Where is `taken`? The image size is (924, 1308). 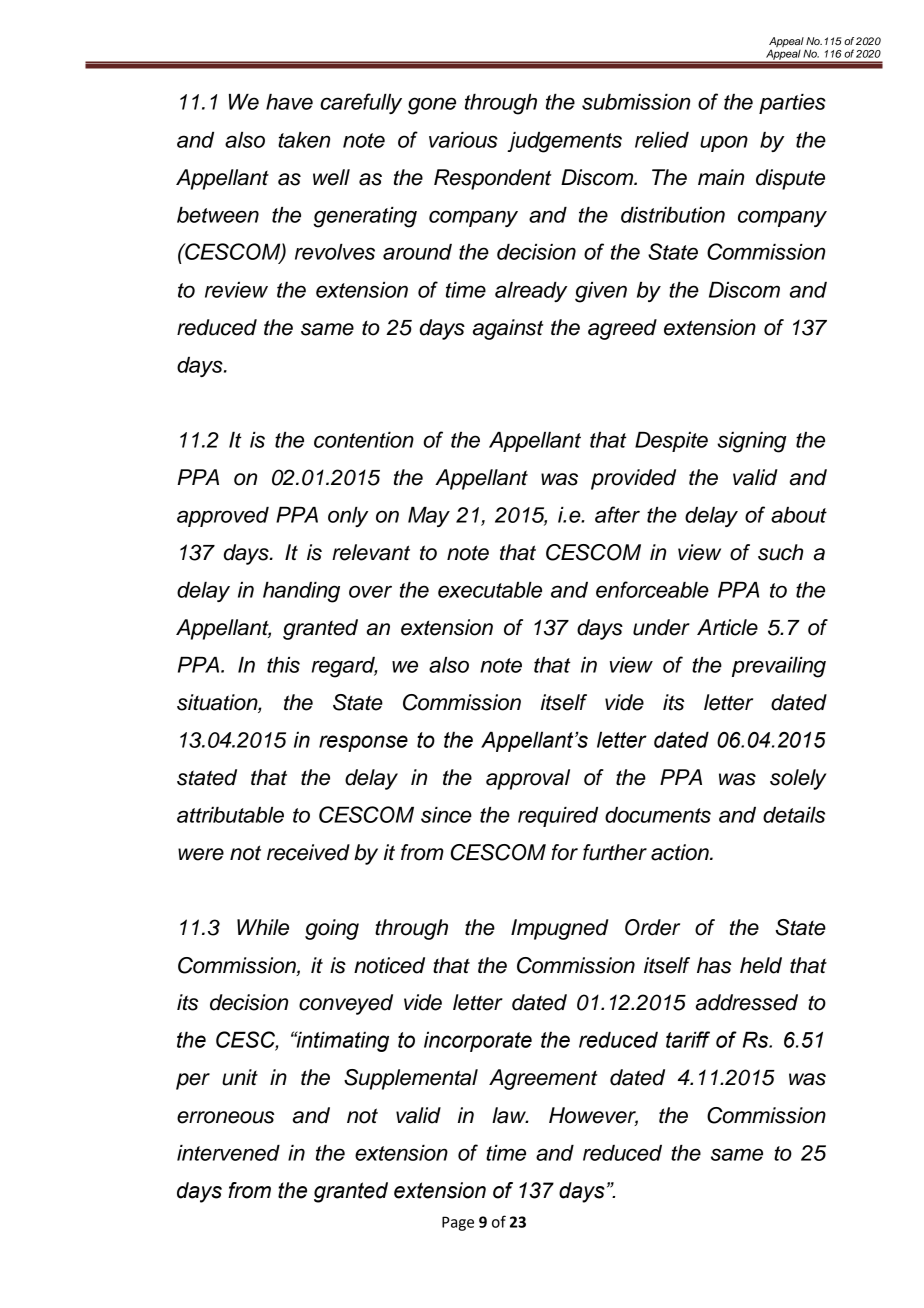 taken is located at coordinates (304, 140).
